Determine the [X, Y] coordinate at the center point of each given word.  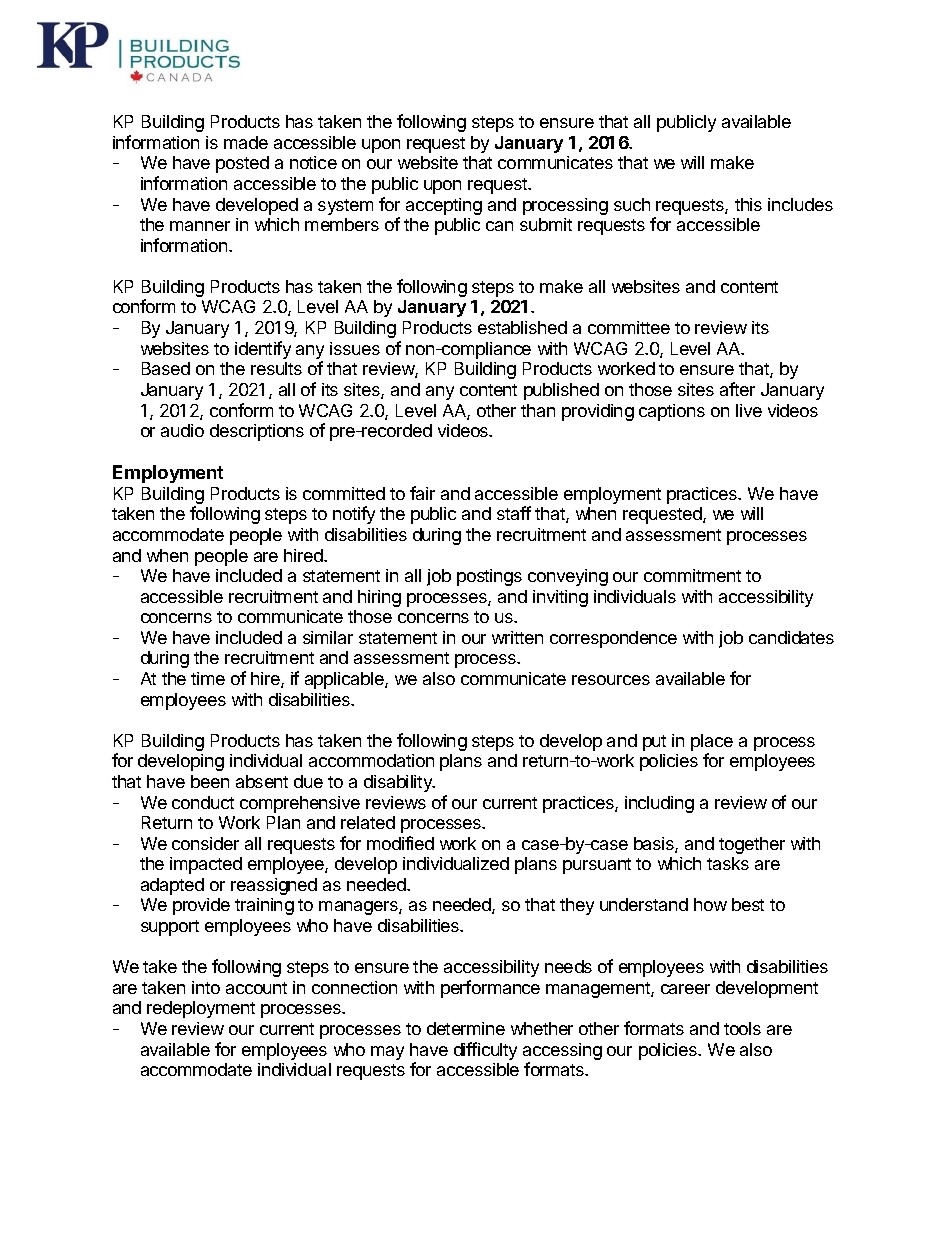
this [748, 204]
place [712, 744]
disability [399, 783]
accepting [444, 206]
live [749, 410]
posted [242, 164]
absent [262, 781]
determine [466, 1028]
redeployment [201, 1009]
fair [422, 493]
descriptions [257, 432]
